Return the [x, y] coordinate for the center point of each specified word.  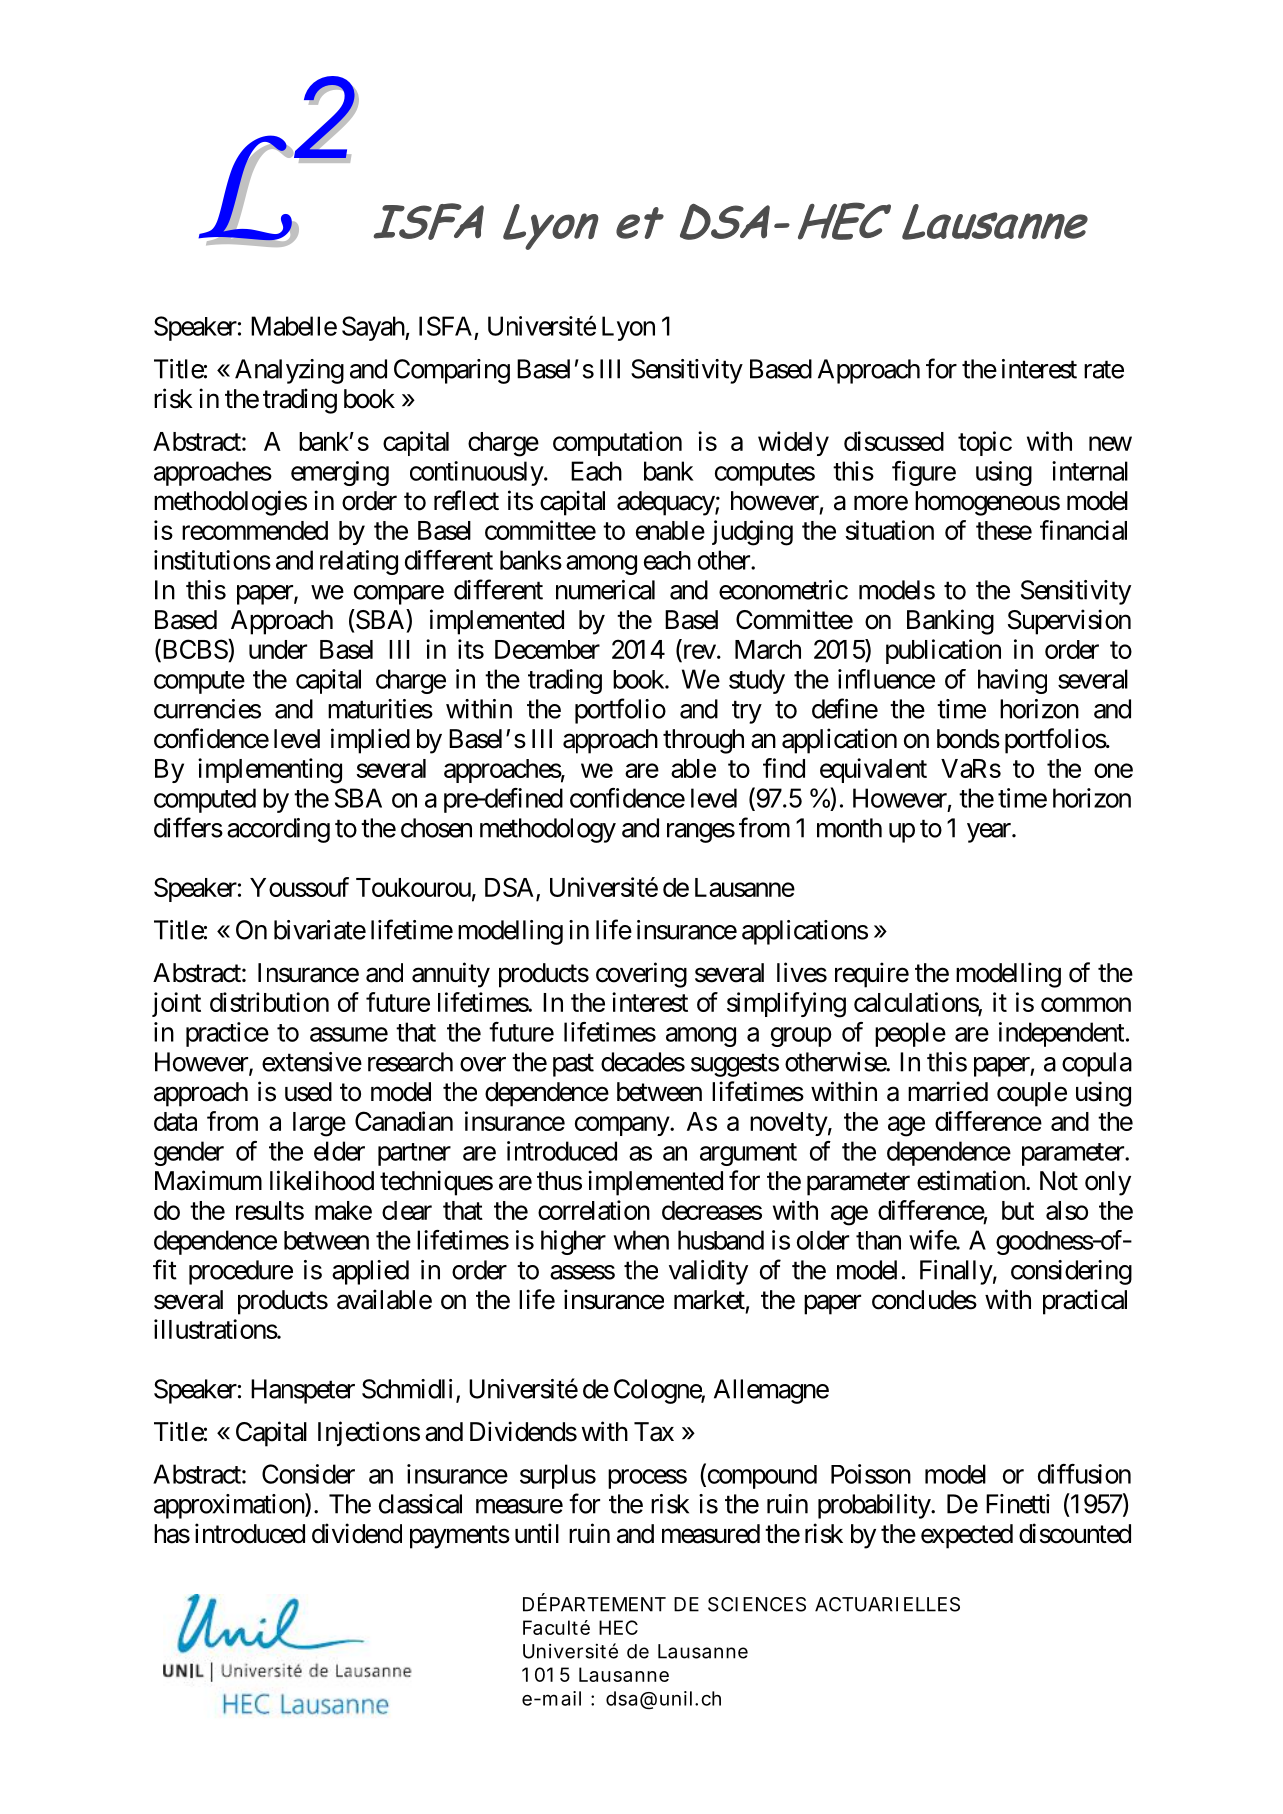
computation [617, 443]
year [990, 833]
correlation [594, 1210]
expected [967, 1536]
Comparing [452, 371]
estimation [971, 1180]
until [537, 1533]
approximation [230, 1506]
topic [985, 443]
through [703, 741]
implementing [270, 771]
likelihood [322, 1180]
